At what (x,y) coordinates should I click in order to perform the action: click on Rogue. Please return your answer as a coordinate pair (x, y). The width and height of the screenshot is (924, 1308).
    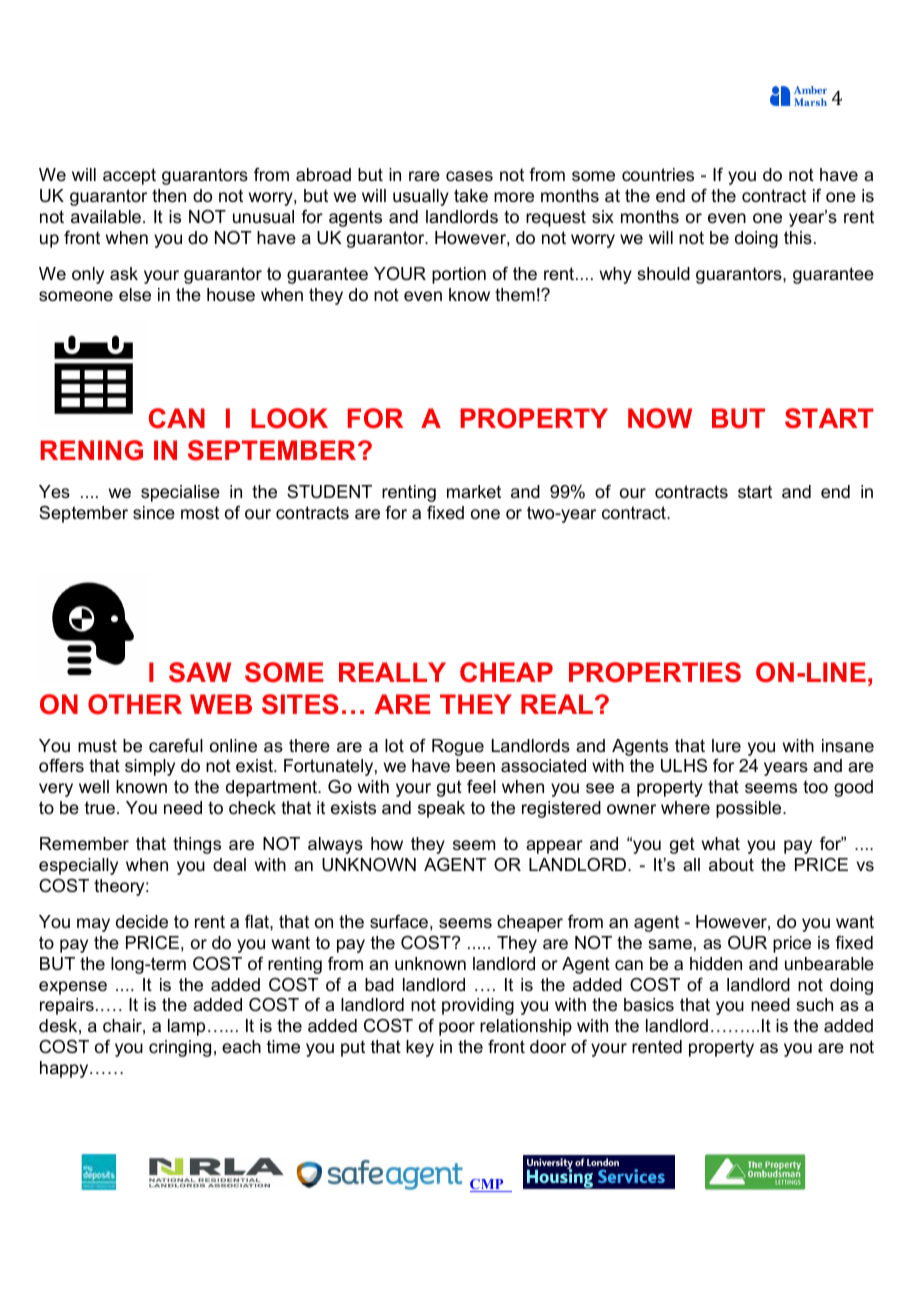
    Looking at the image, I should click on (458, 747).
